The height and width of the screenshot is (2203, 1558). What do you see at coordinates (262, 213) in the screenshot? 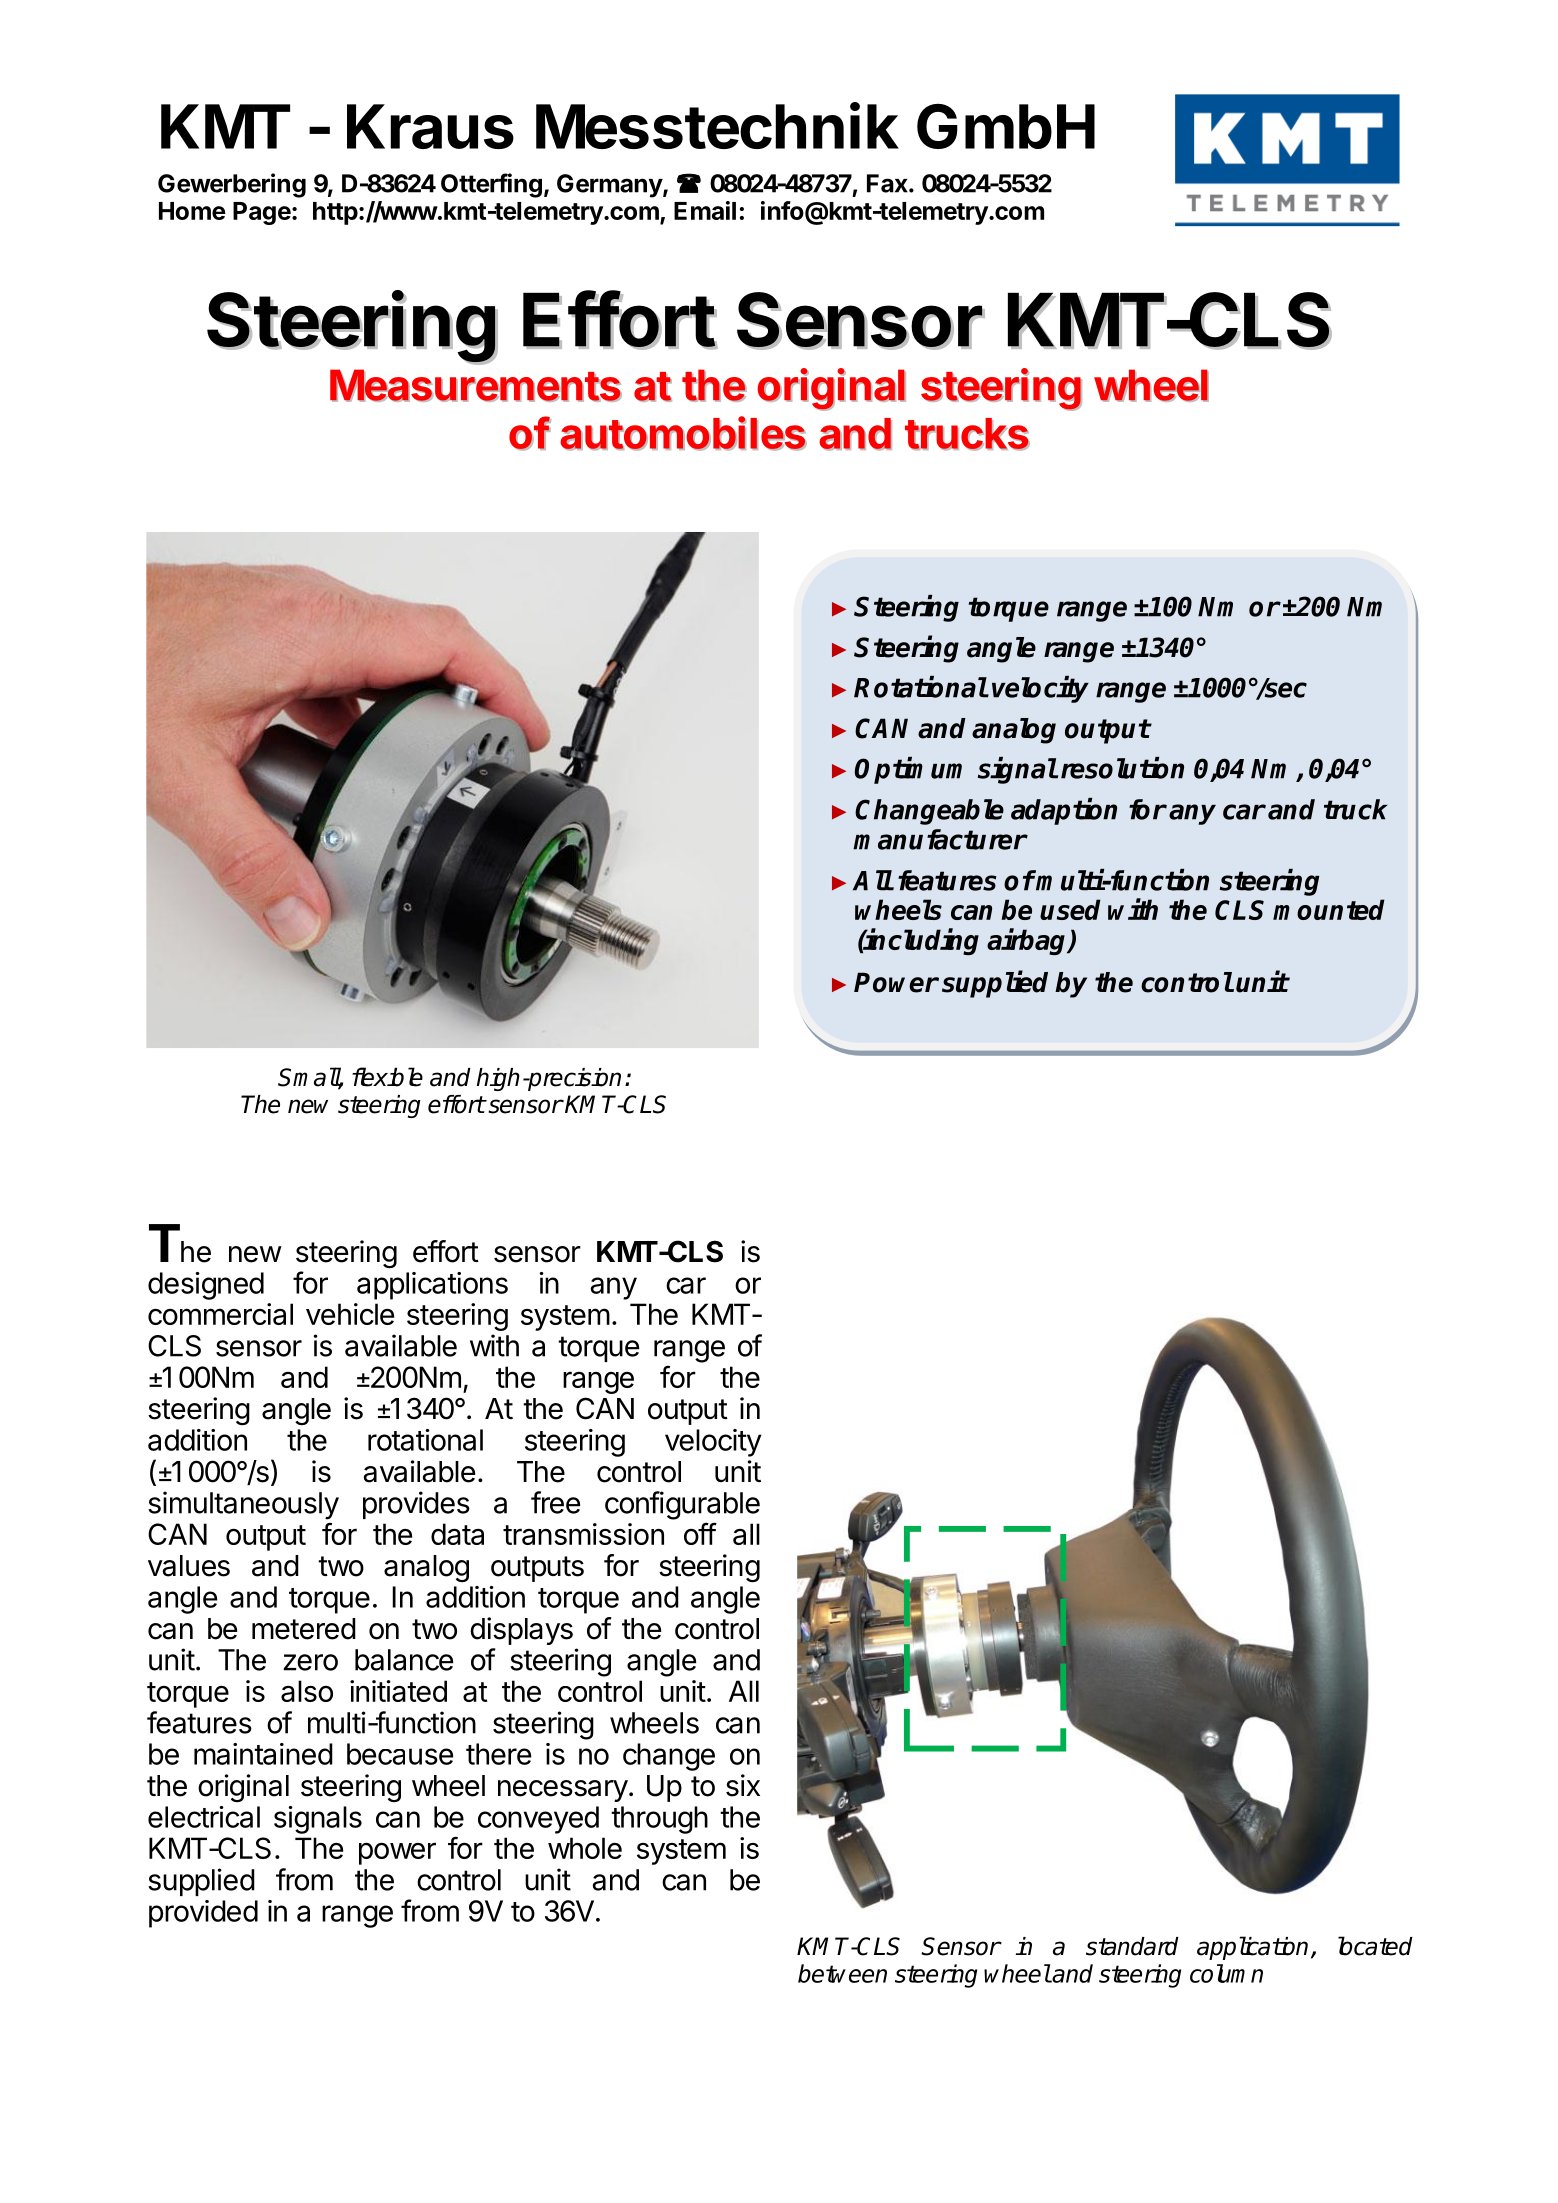
I see `Page` at bounding box center [262, 213].
